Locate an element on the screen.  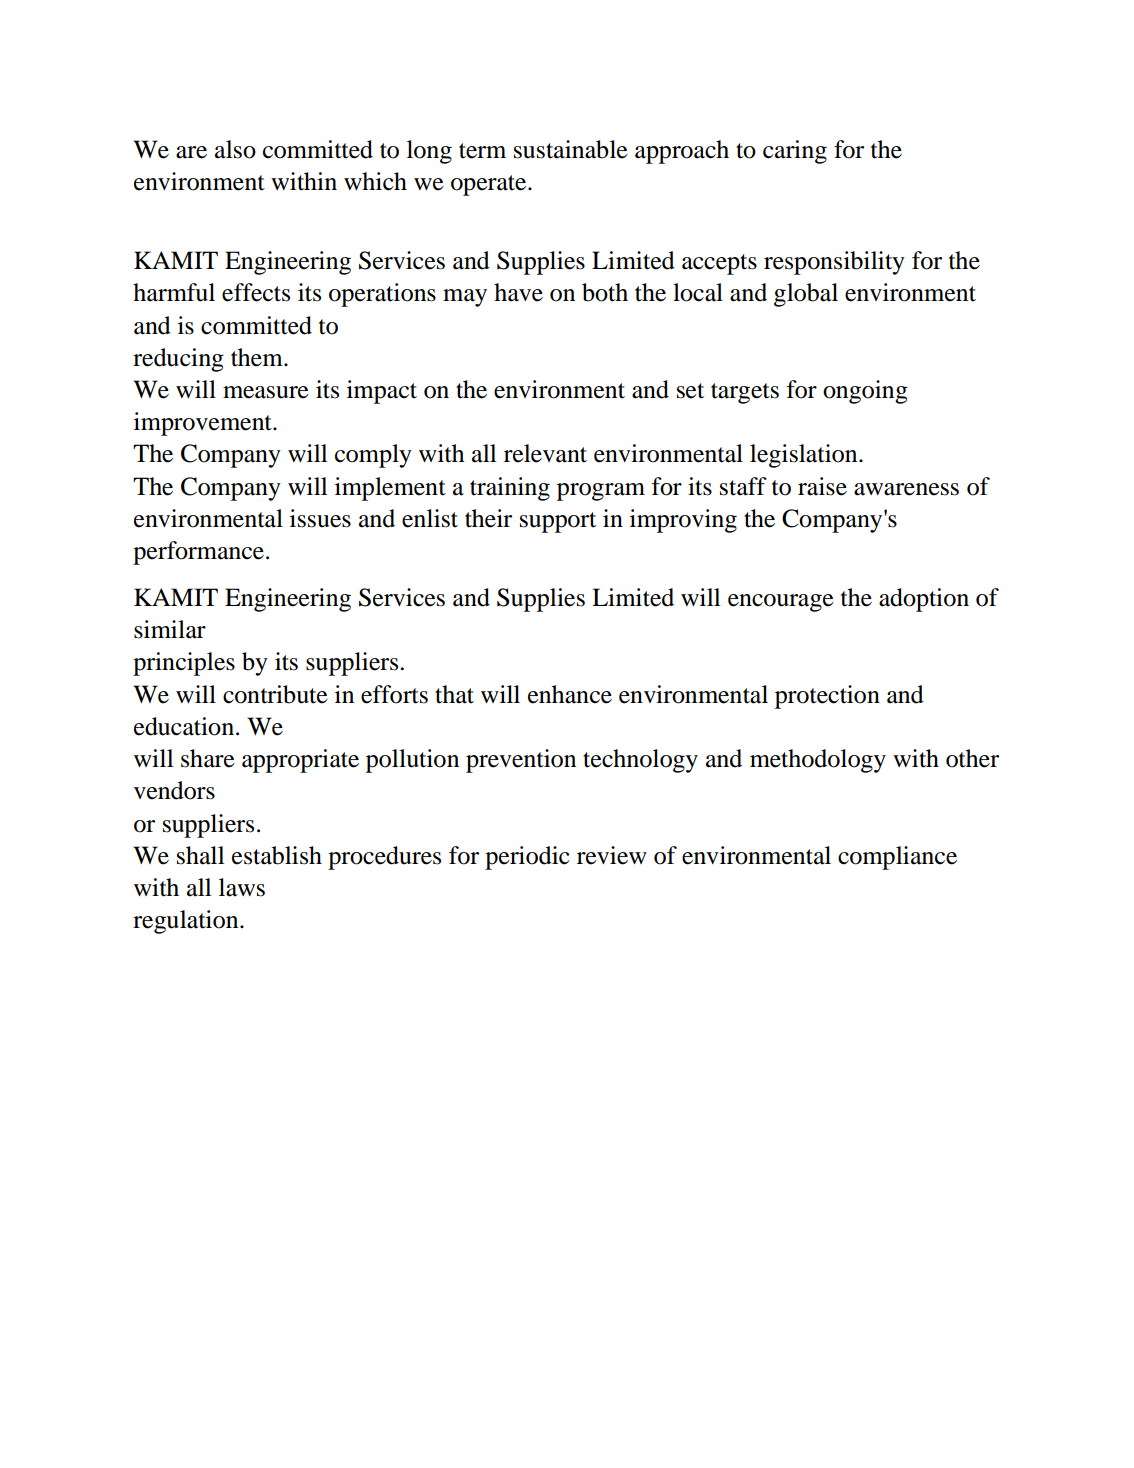
issues is located at coordinates (320, 518).
